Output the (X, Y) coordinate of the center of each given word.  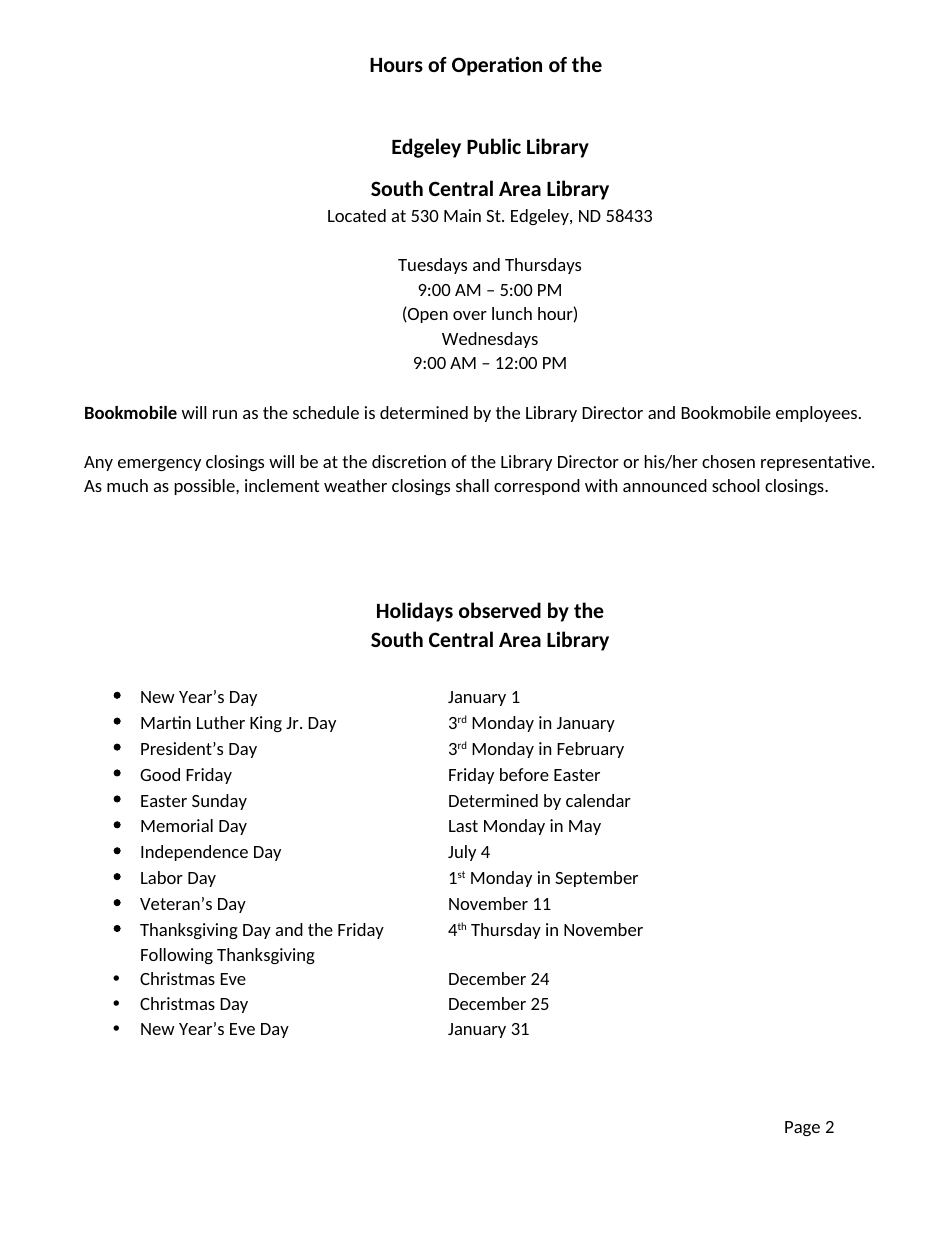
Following (177, 956)
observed (500, 610)
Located (357, 215)
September (596, 879)
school (736, 485)
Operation (497, 66)
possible (205, 487)
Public (494, 146)
